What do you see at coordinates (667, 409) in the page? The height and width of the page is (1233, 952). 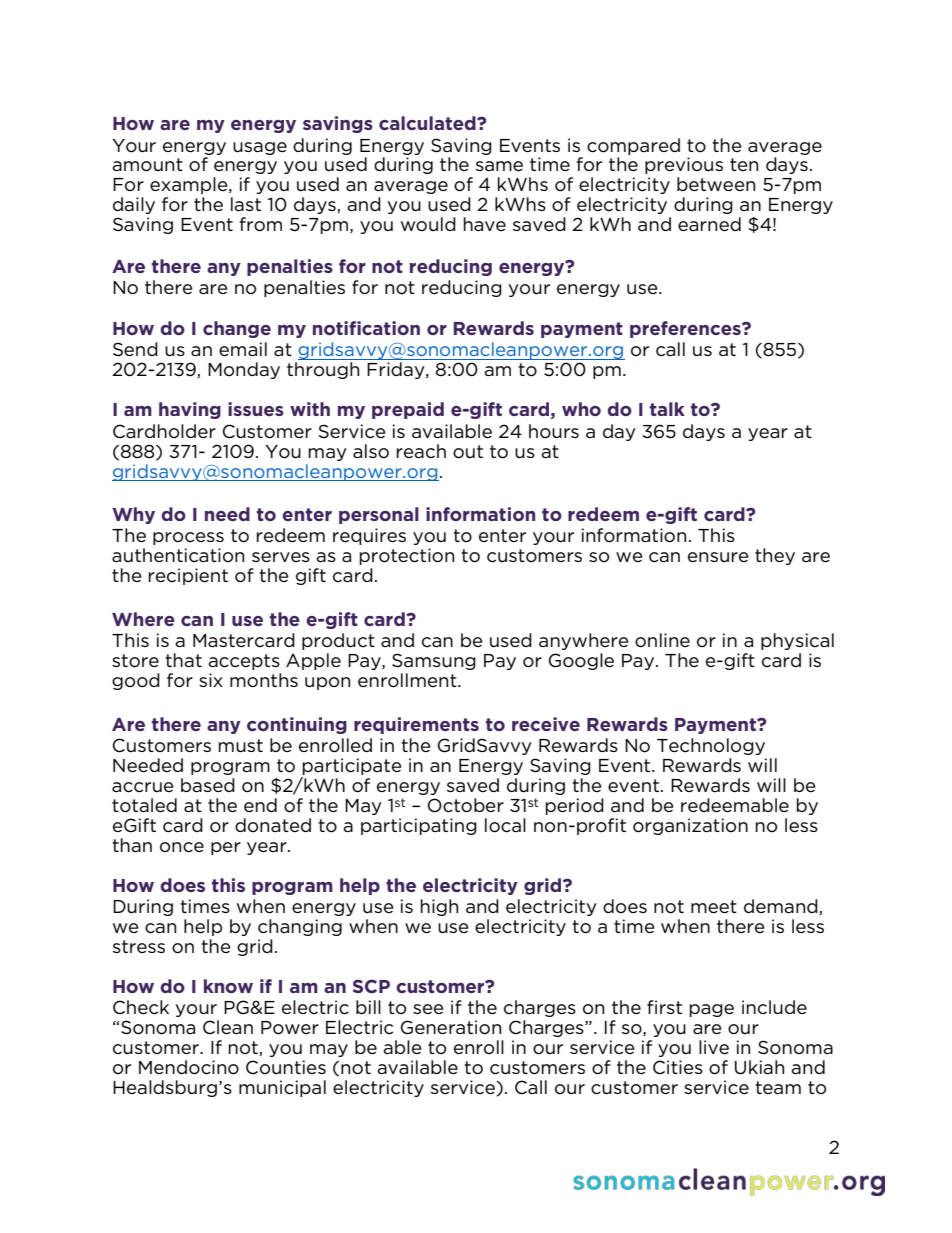 I see `talk` at bounding box center [667, 409].
